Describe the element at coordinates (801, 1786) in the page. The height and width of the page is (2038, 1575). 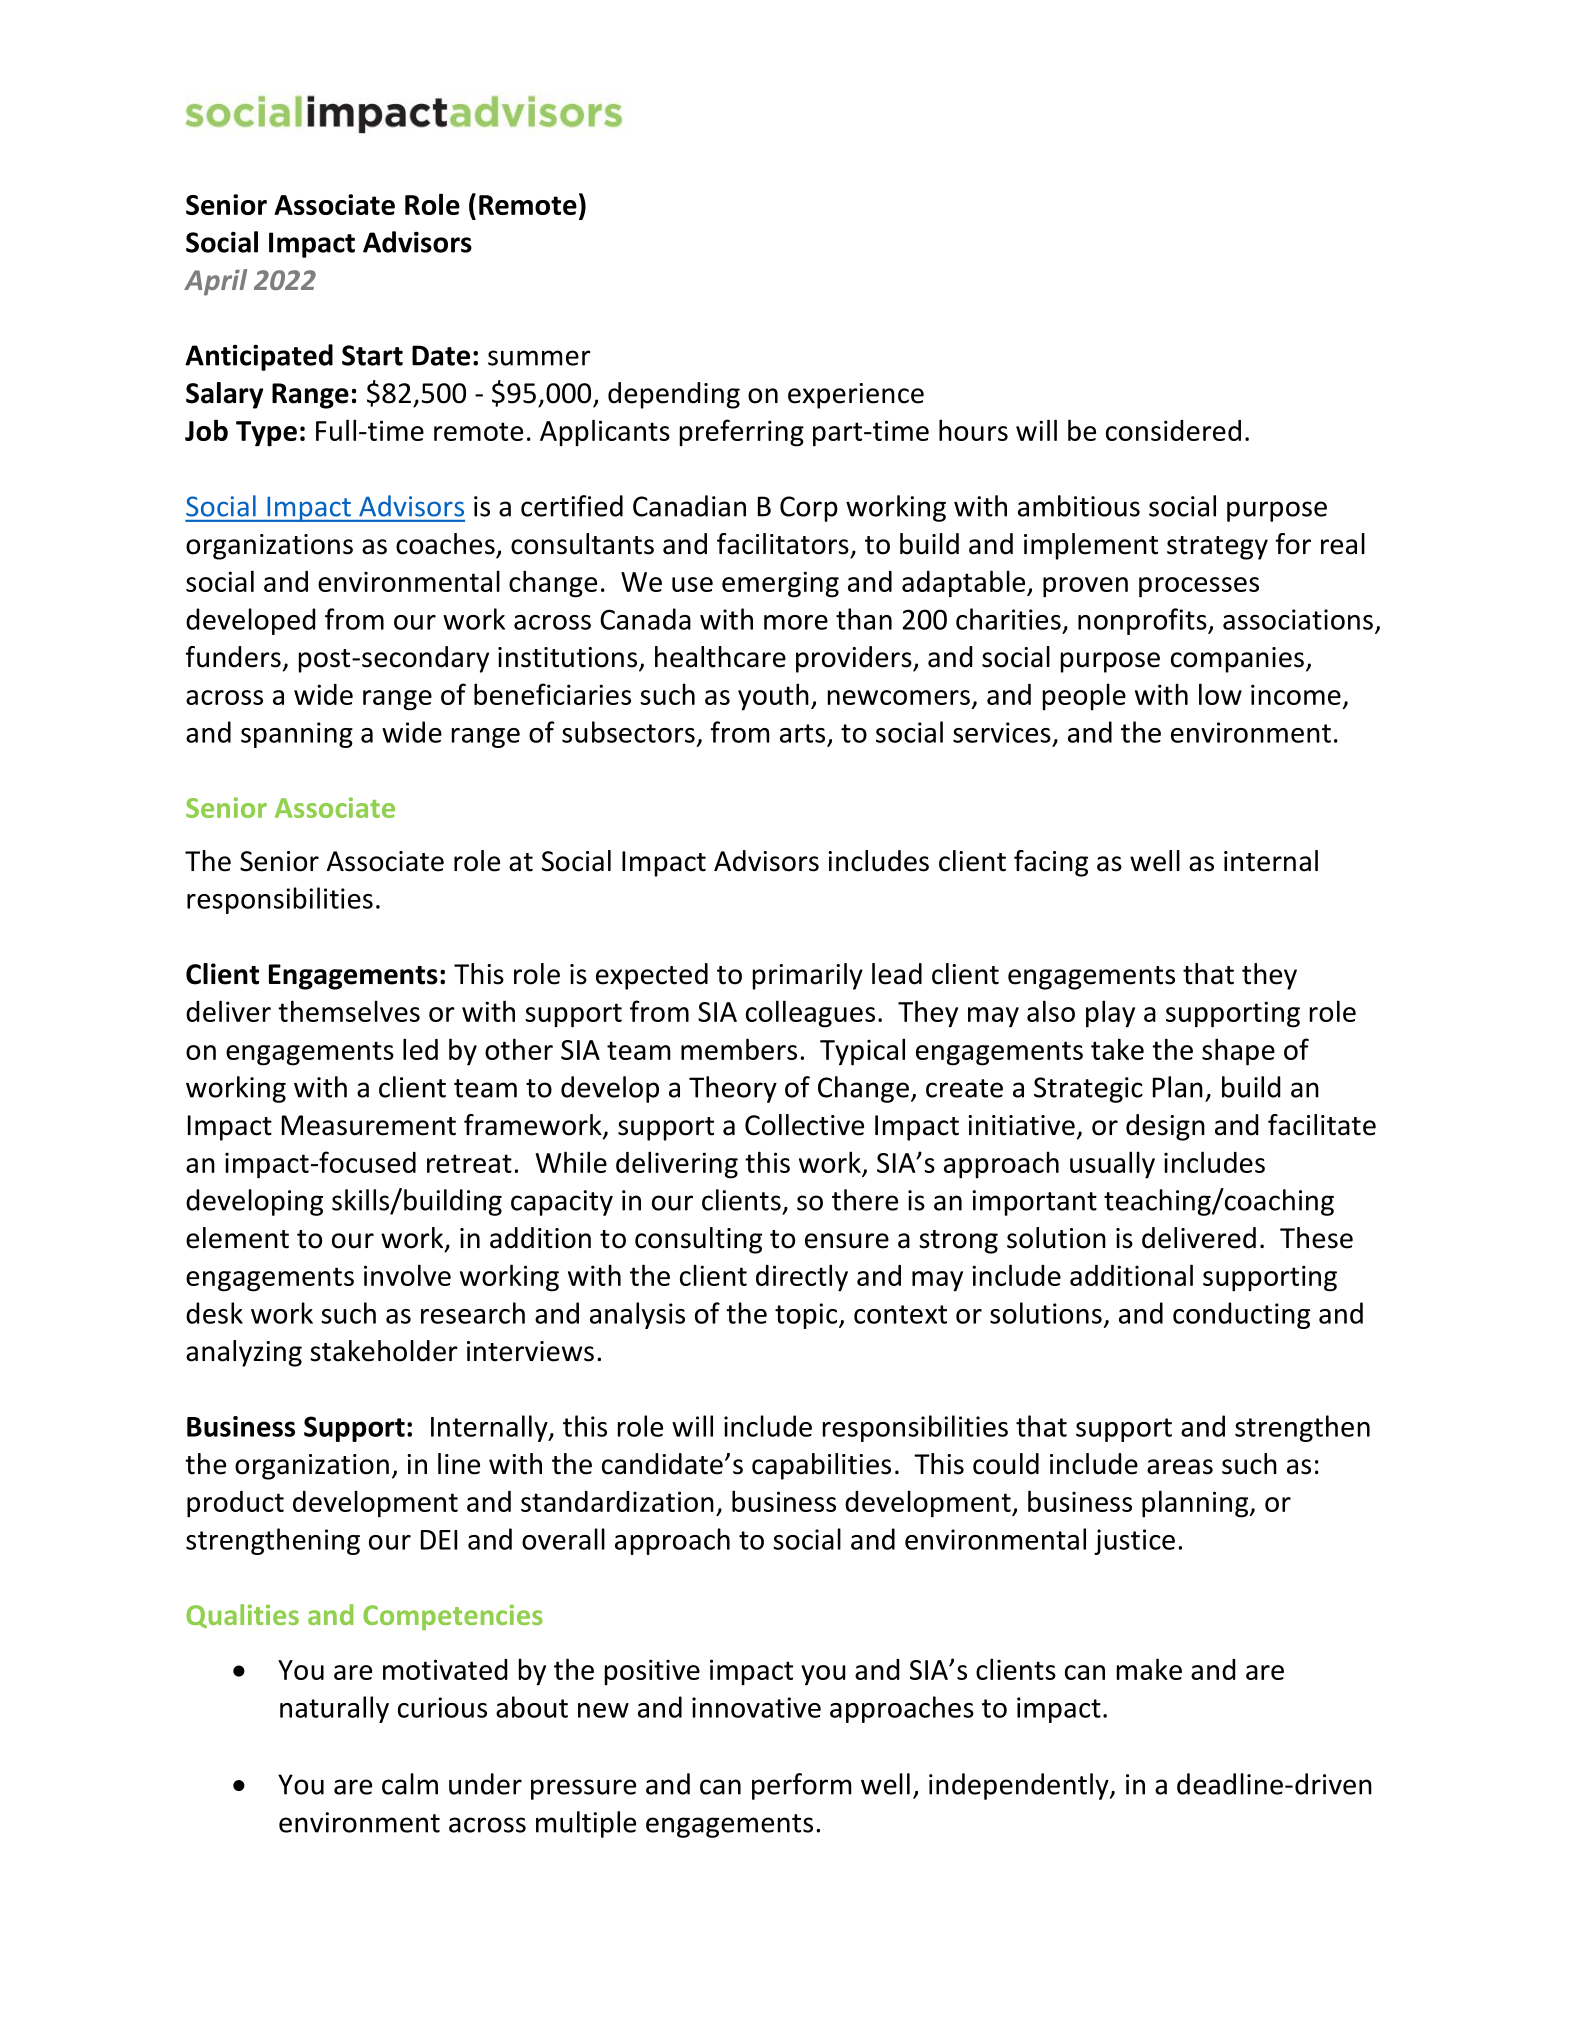
I see `perform` at that location.
